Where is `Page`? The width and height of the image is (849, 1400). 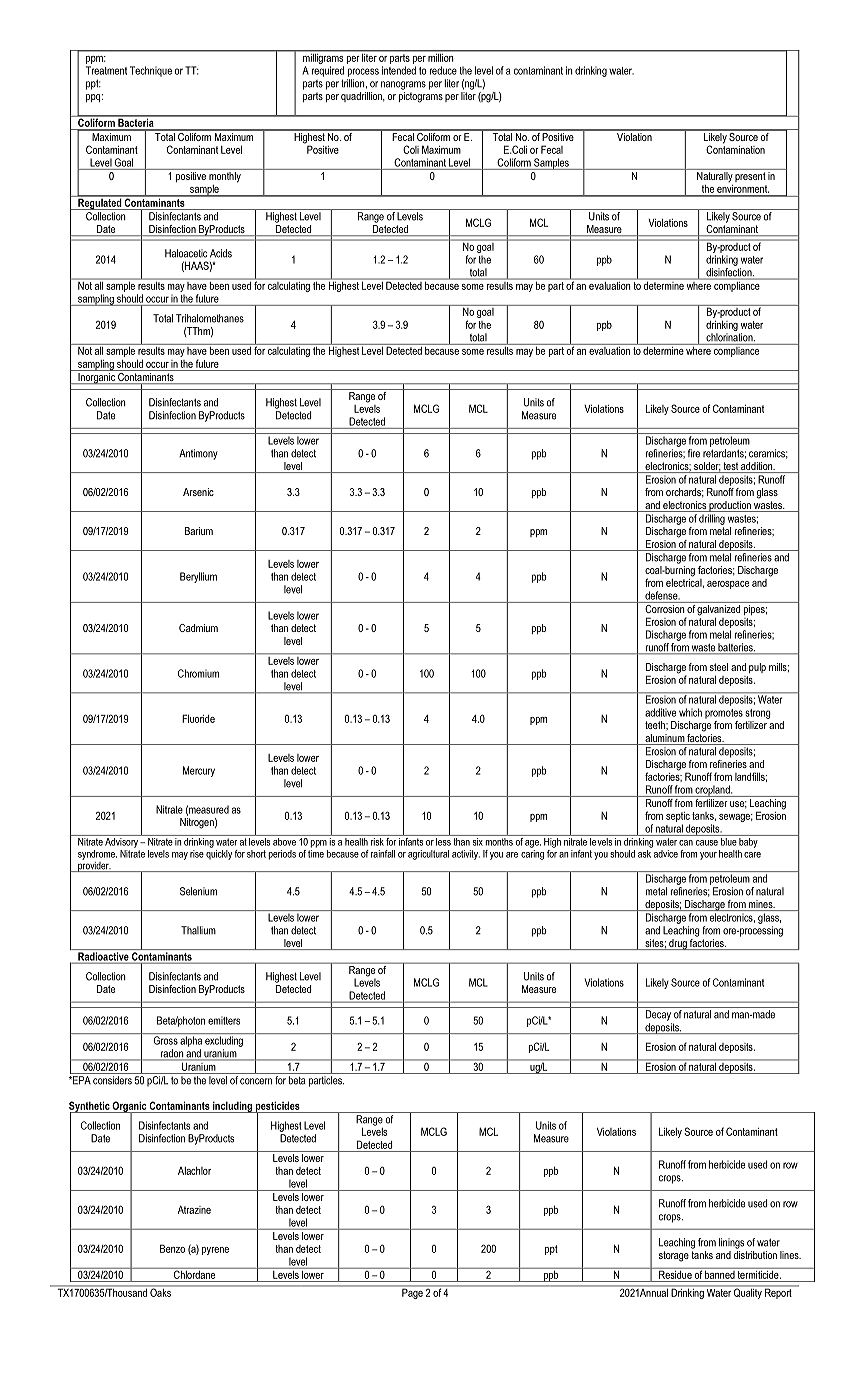
Page is located at coordinates (412, 1292).
